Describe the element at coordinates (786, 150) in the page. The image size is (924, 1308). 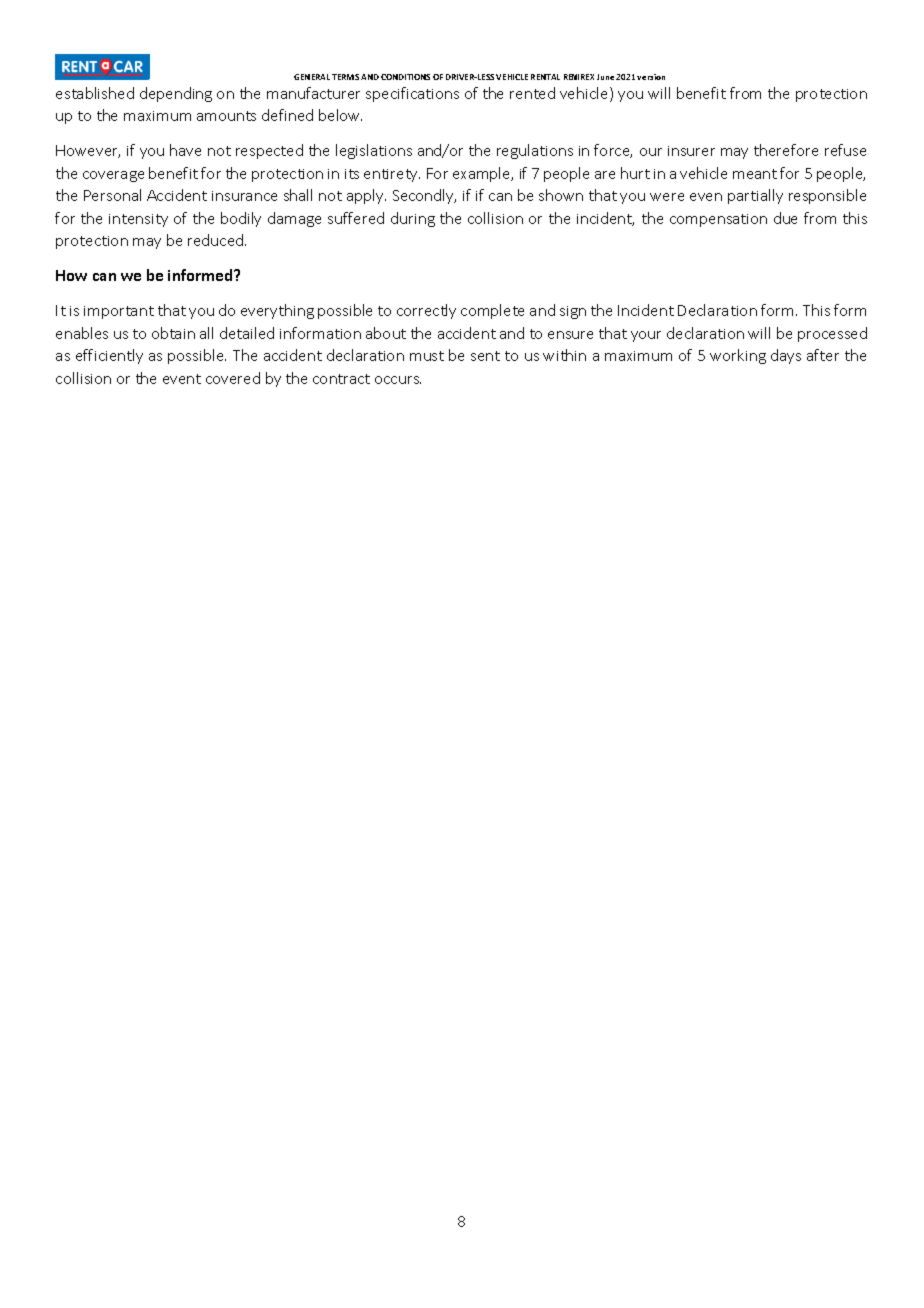
I see `therefore` at that location.
